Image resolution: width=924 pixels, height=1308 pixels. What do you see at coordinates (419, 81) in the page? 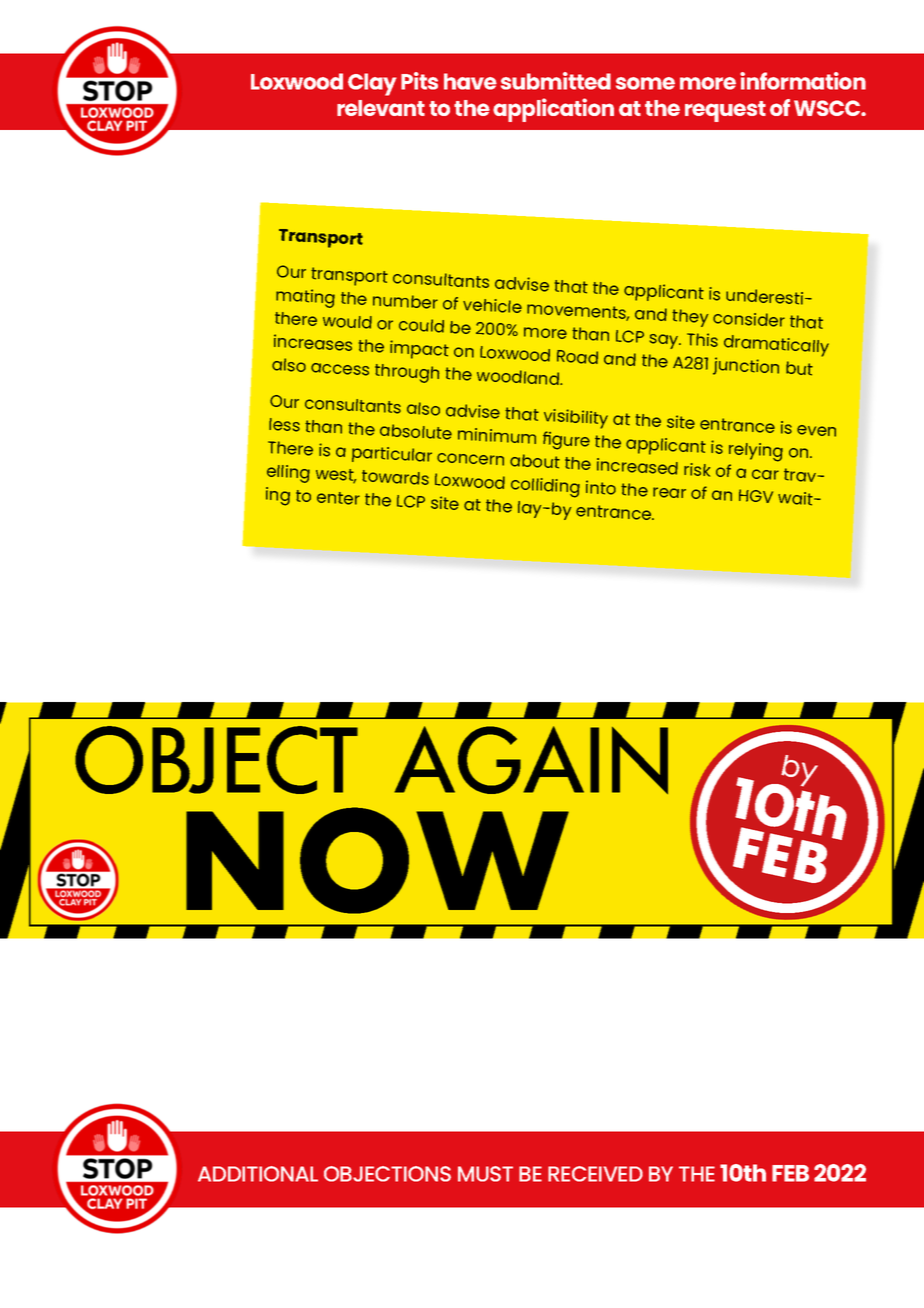
I see `Pits` at bounding box center [419, 81].
